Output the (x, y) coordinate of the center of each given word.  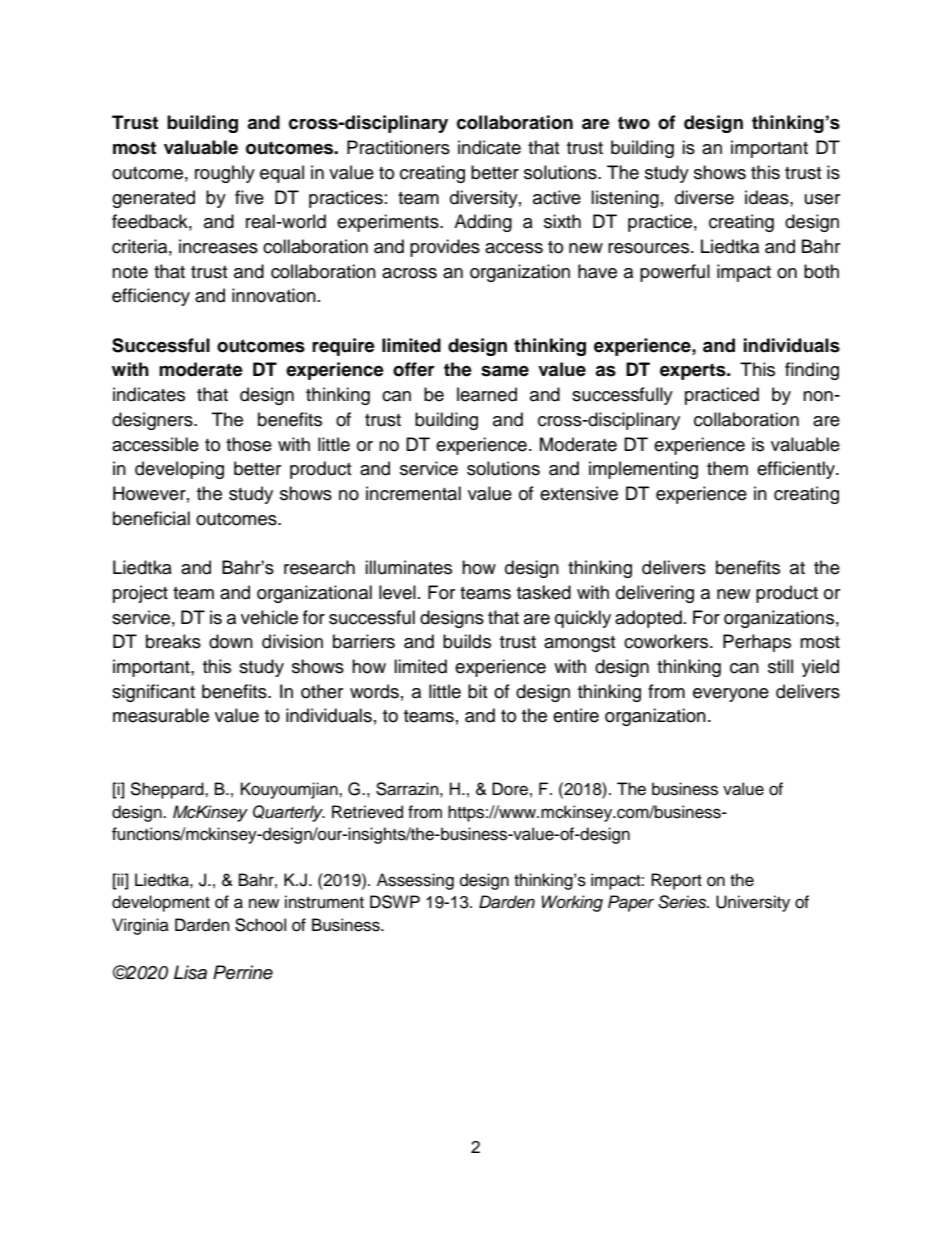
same (505, 371)
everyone (731, 695)
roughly (225, 174)
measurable (161, 715)
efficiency (151, 297)
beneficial (151, 518)
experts (694, 371)
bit (477, 691)
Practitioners (398, 147)
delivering (655, 594)
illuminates (408, 567)
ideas (768, 197)
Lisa (190, 972)
